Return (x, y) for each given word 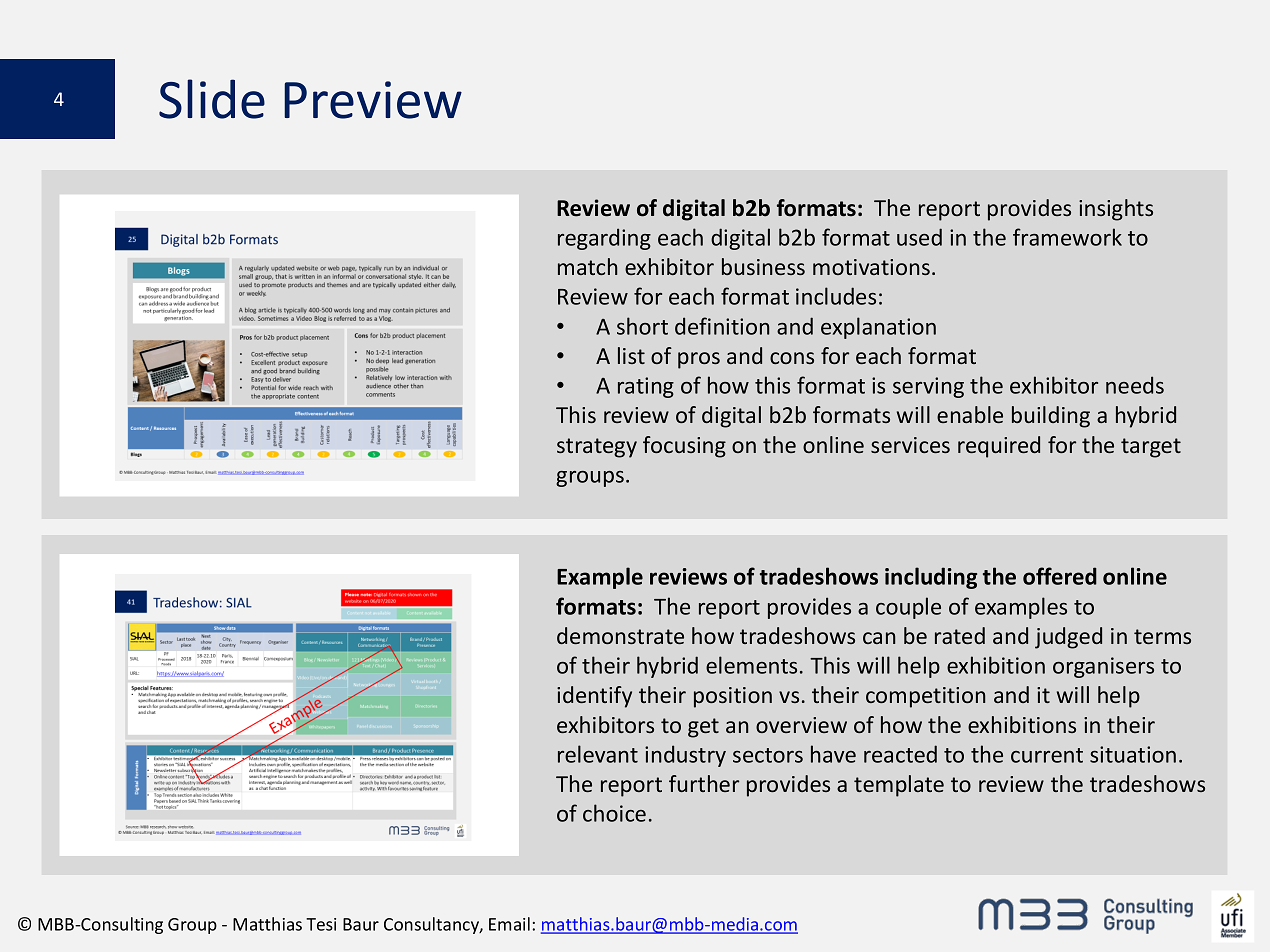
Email (509, 924)
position (733, 697)
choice (614, 813)
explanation (878, 328)
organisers (1103, 667)
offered (1060, 576)
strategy (597, 448)
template (899, 786)
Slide (212, 99)
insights (1116, 210)
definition (722, 326)
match (587, 266)
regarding (604, 239)
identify (594, 697)
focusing (684, 447)
